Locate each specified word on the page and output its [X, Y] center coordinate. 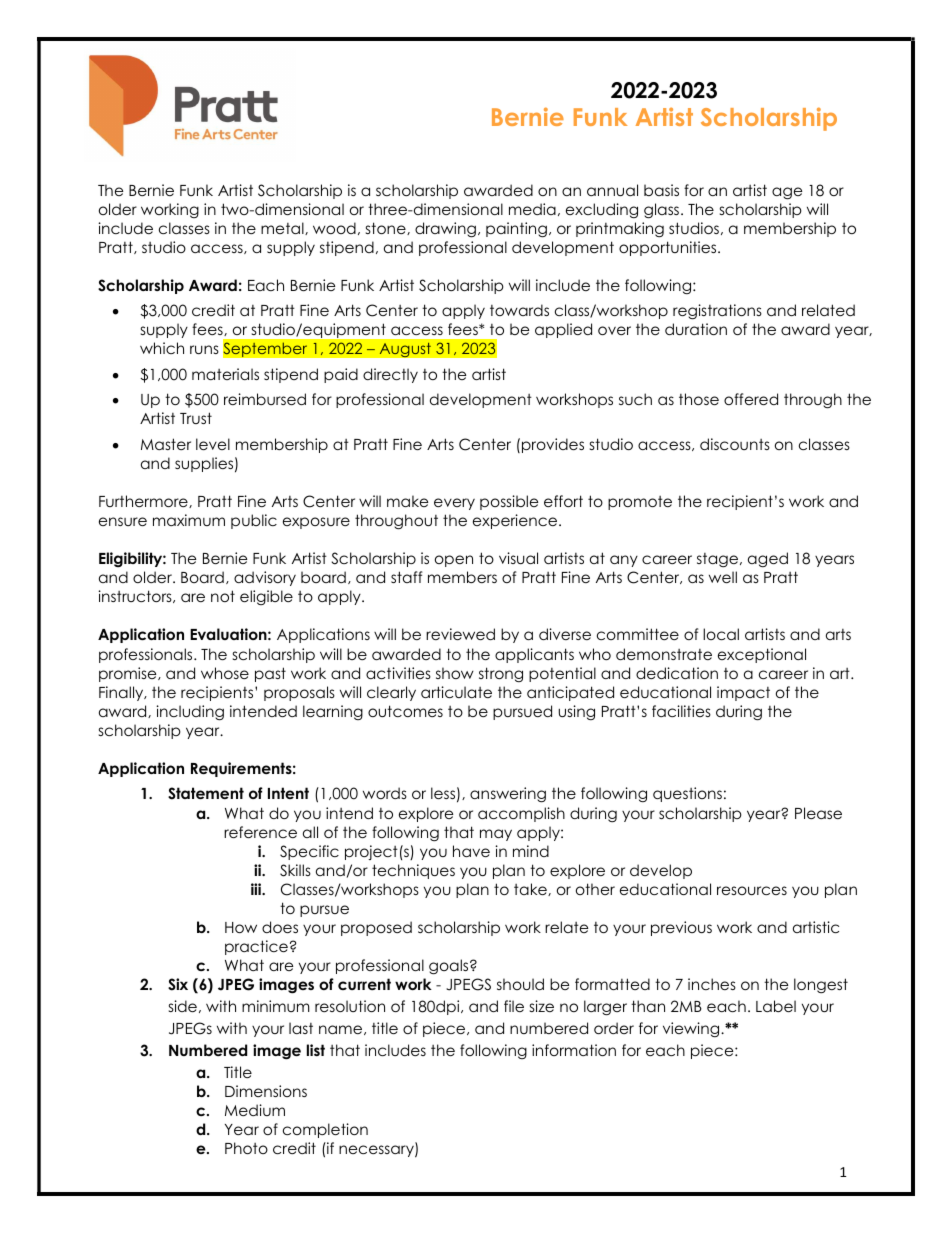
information [574, 1050]
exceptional [762, 655]
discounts [735, 444]
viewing [692, 1029]
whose [225, 673]
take [531, 889]
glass [663, 211]
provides [553, 445]
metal [283, 228]
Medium [255, 1110]
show [455, 673]
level [213, 444]
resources [752, 890]
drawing [445, 230]
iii [257, 889]
